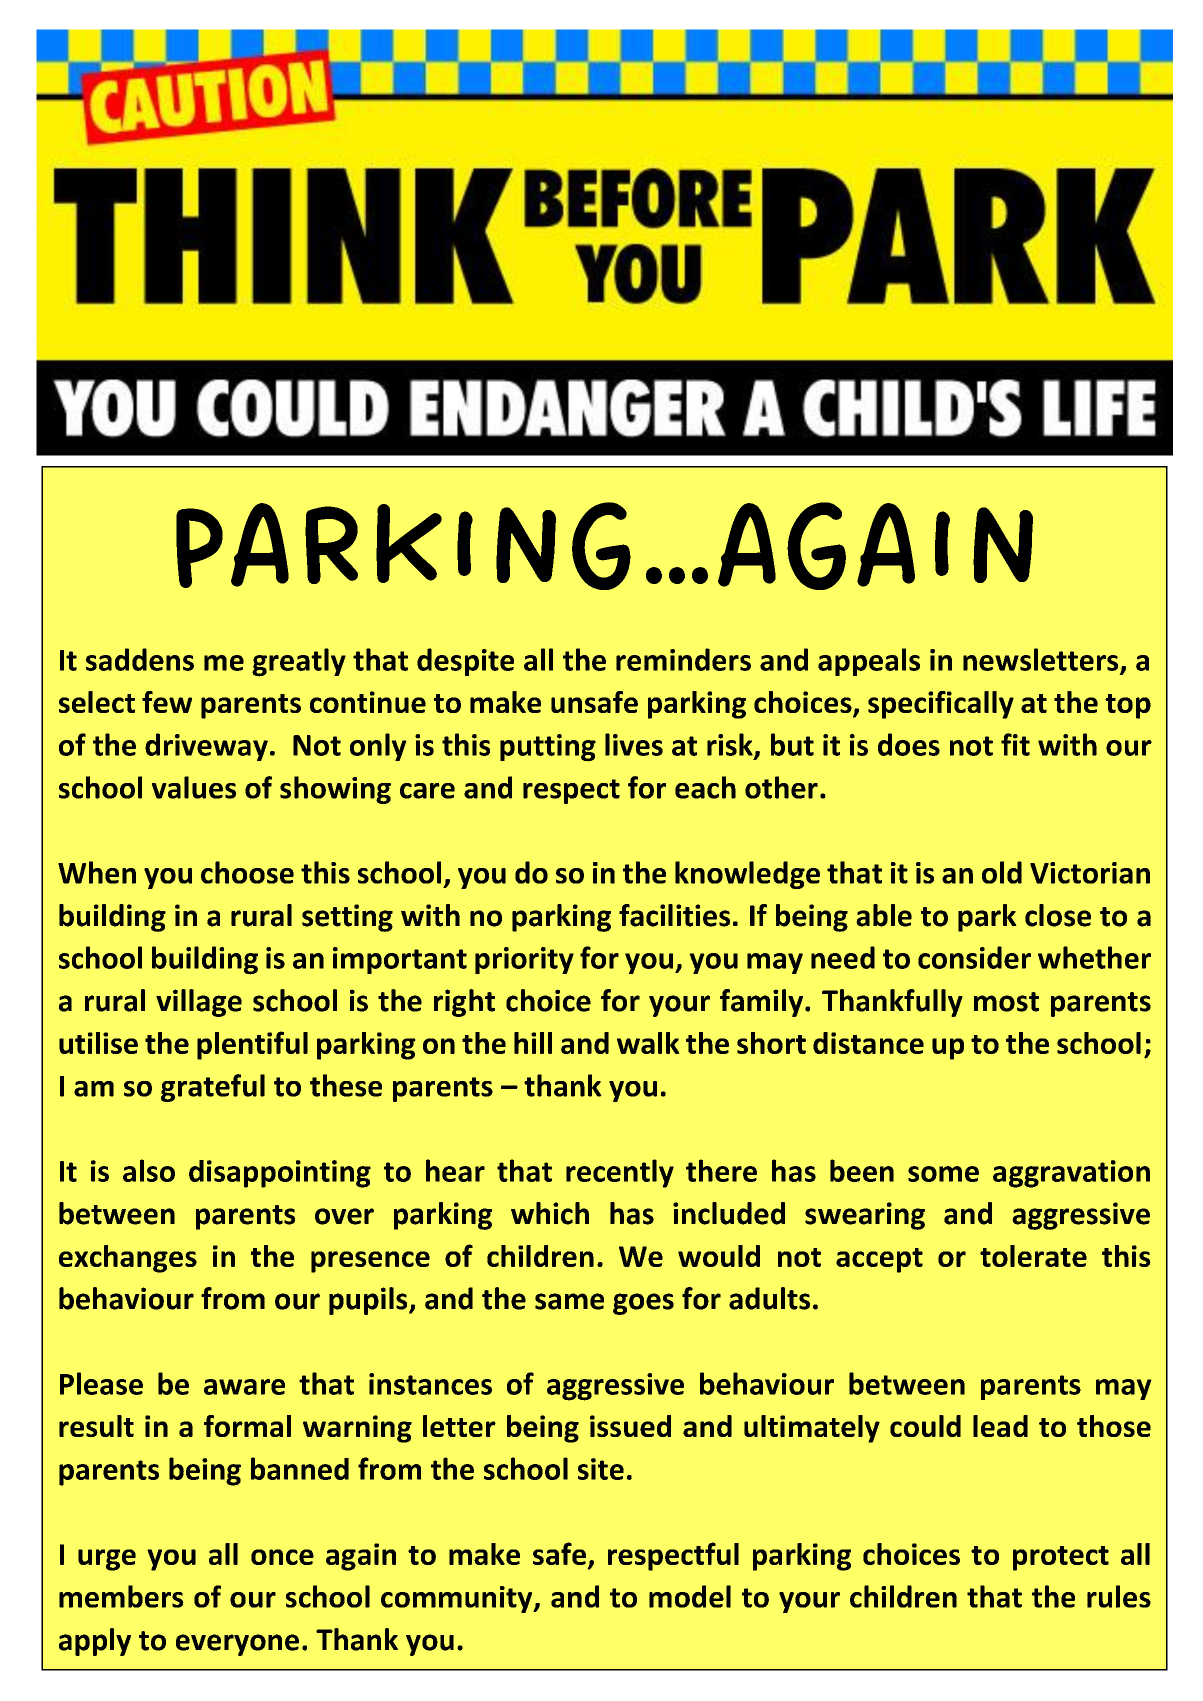  What do you see at coordinates (620, 1173) in the image?
I see `recently` at bounding box center [620, 1173].
